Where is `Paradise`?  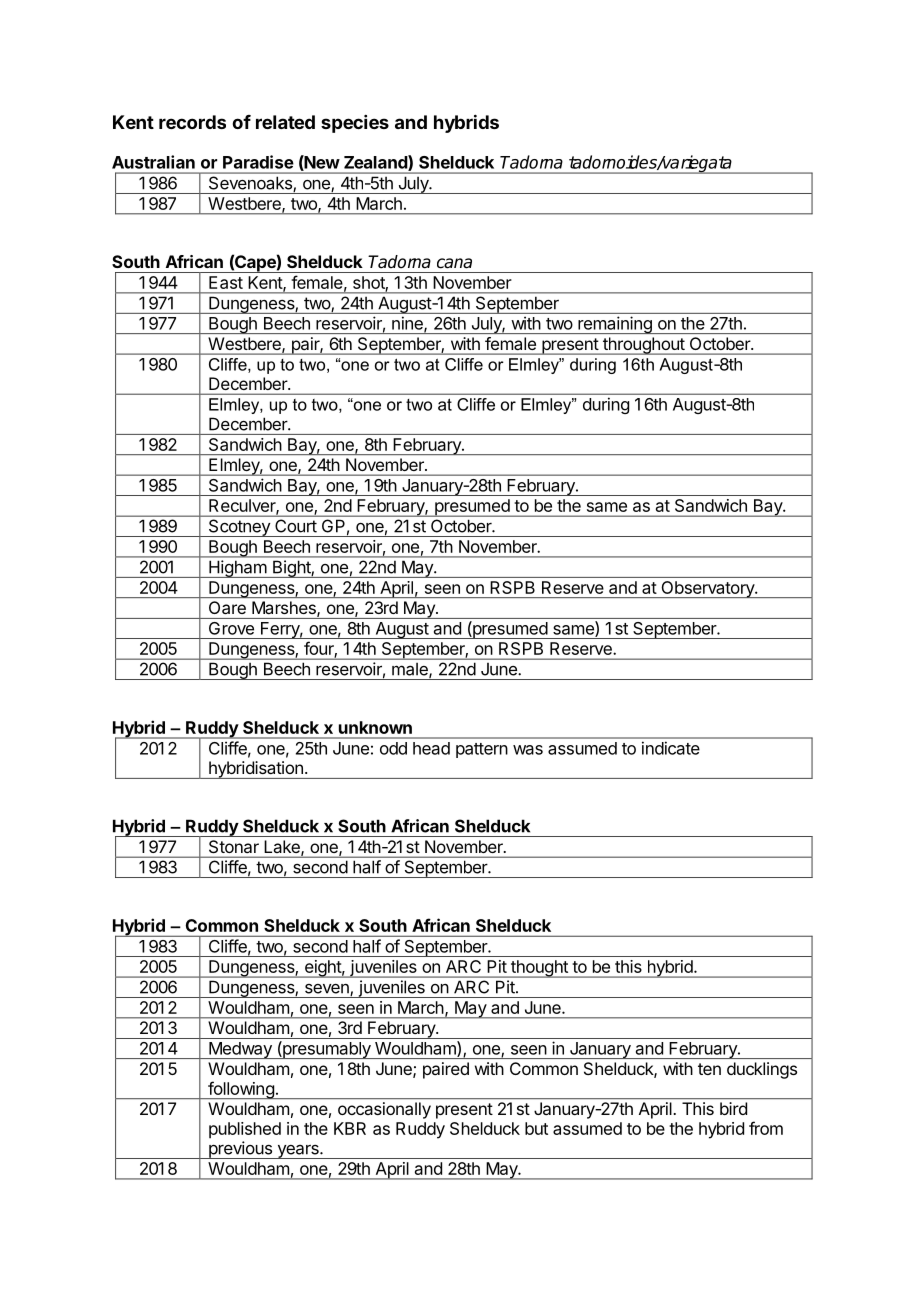 Paradise is located at coordinates (258, 162).
